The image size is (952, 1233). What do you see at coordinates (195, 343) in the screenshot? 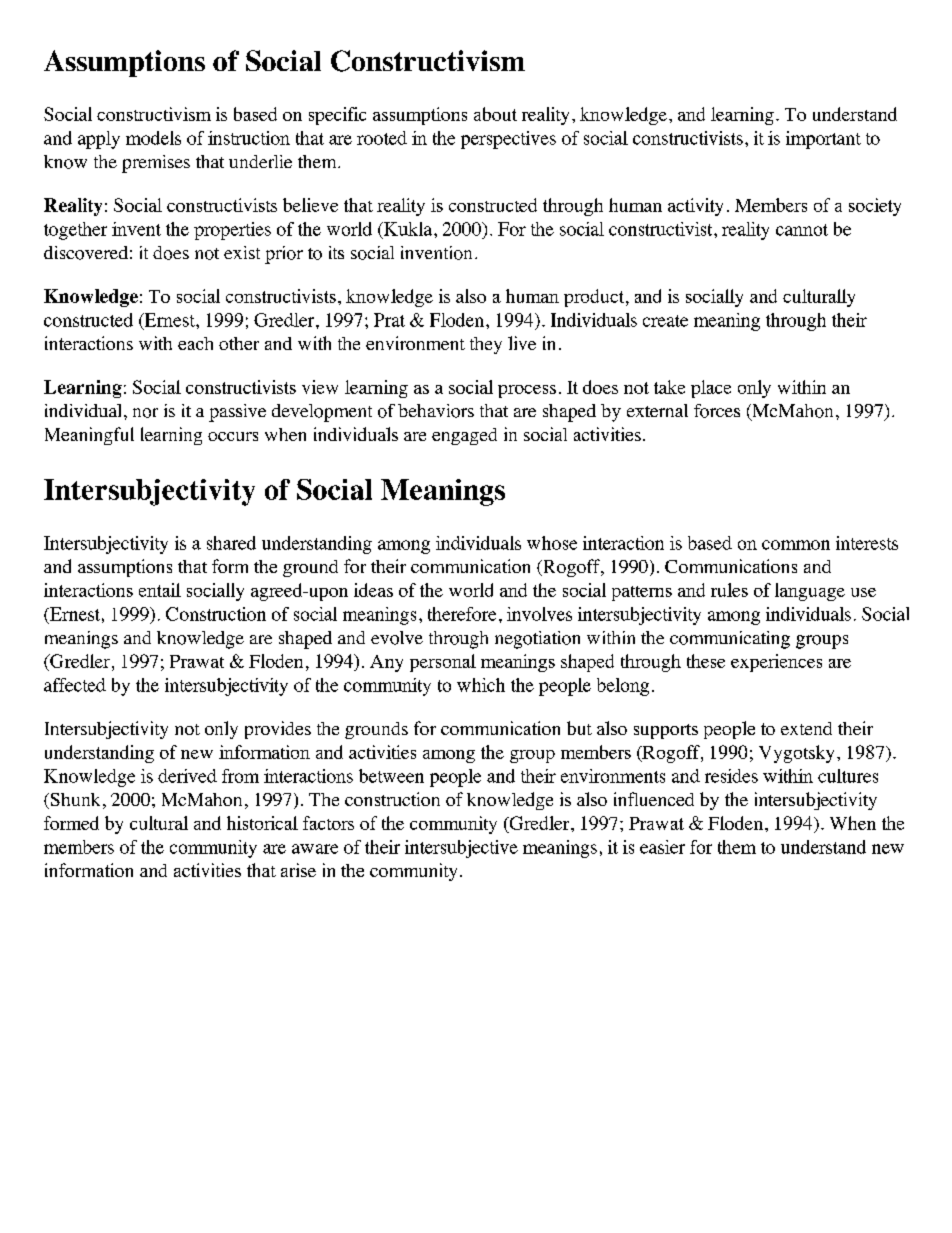
I see `each` at bounding box center [195, 343].
